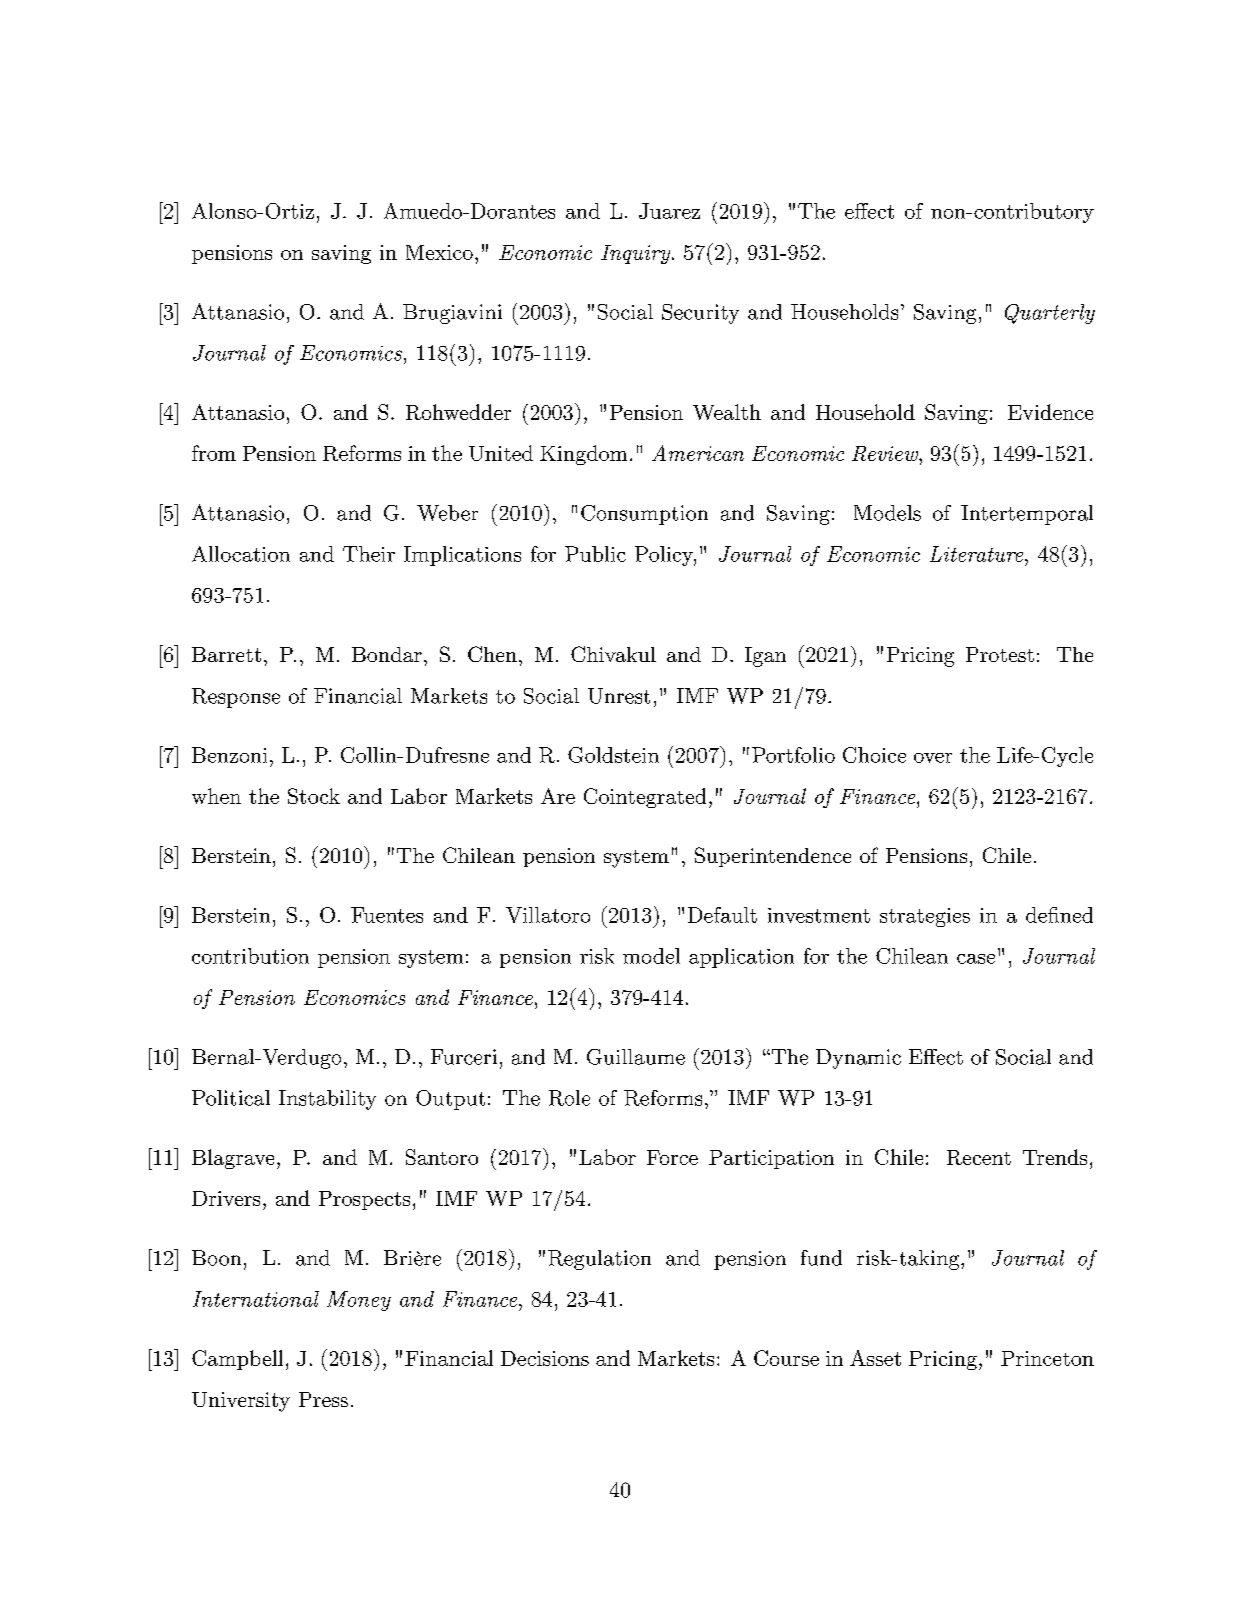 This image has height=1605, width=1240. What do you see at coordinates (545, 1358) in the image?
I see `Decisions` at bounding box center [545, 1358].
